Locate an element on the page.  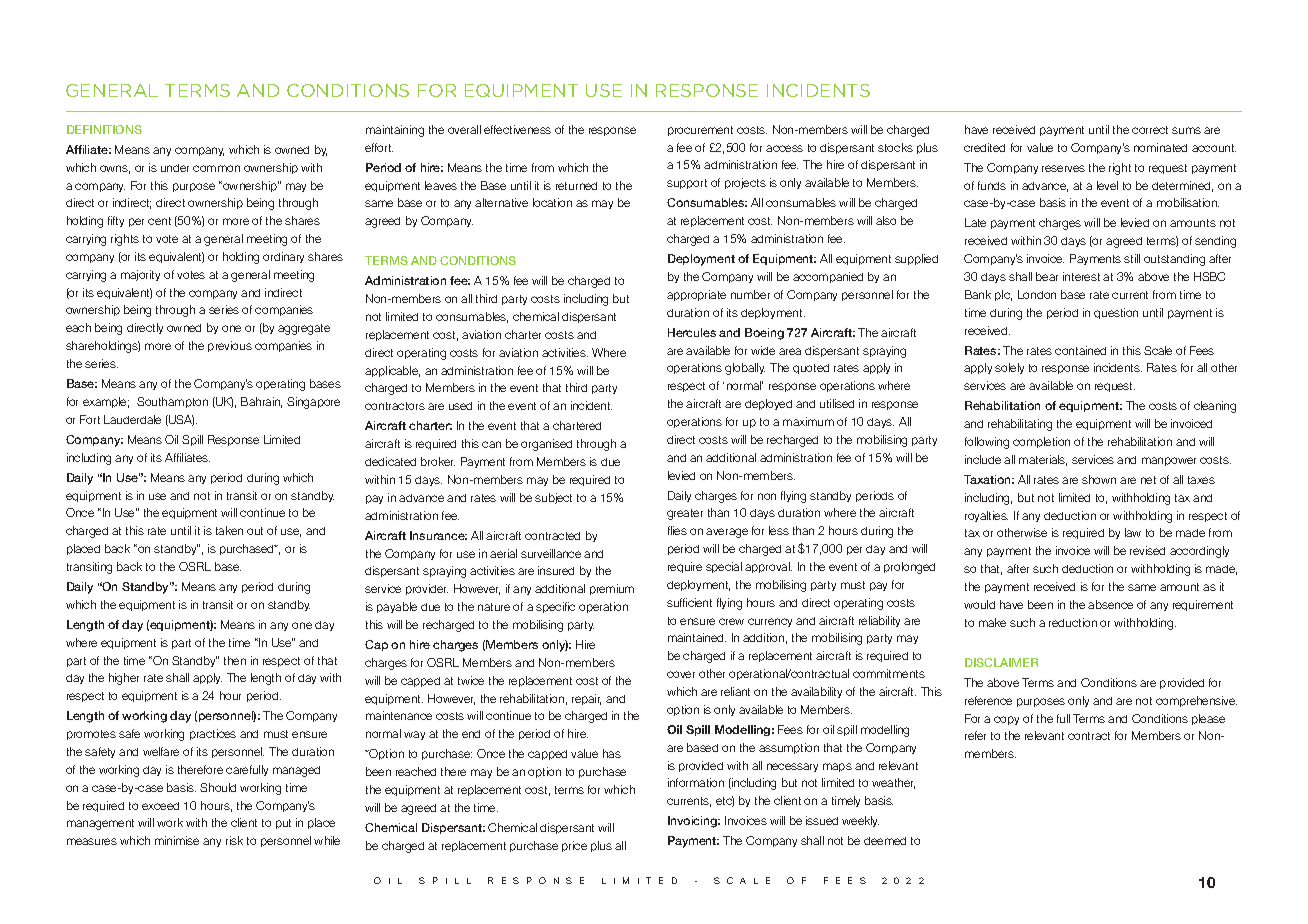
risk is located at coordinates (234, 840).
